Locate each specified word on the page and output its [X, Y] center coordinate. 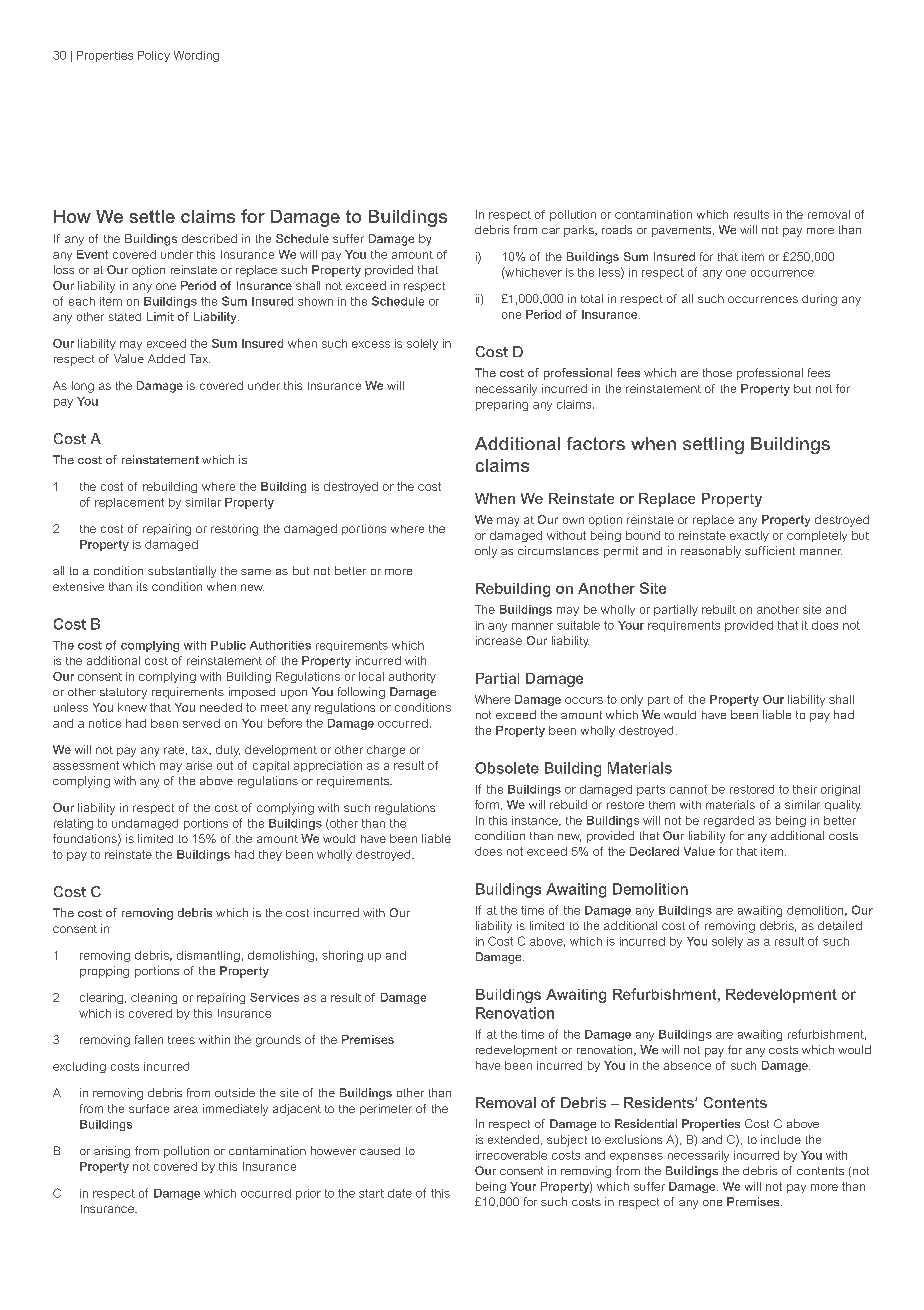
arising [112, 1152]
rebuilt [719, 609]
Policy [154, 56]
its [142, 586]
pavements [683, 231]
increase [499, 640]
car [551, 231]
